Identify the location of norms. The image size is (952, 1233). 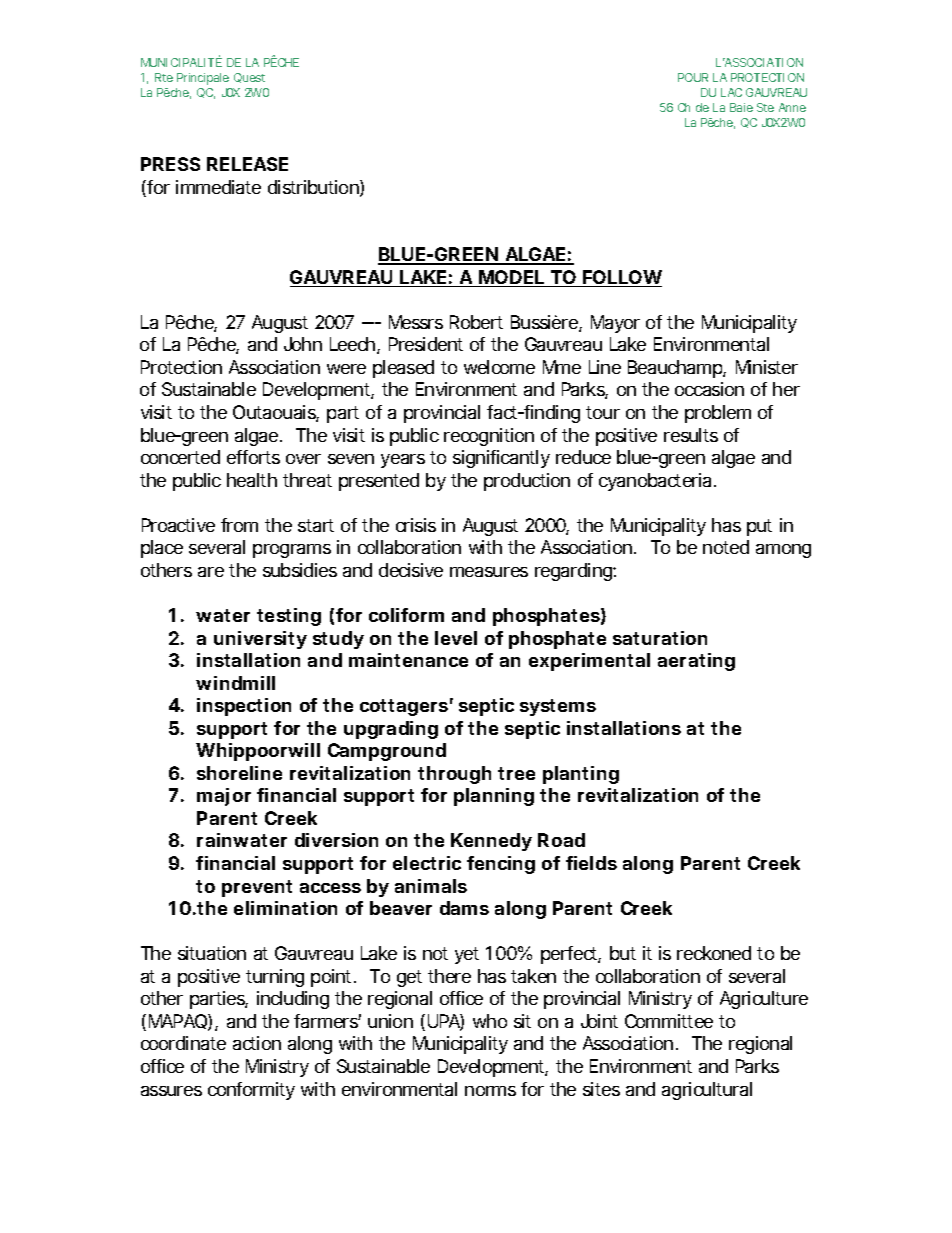
(490, 1091).
